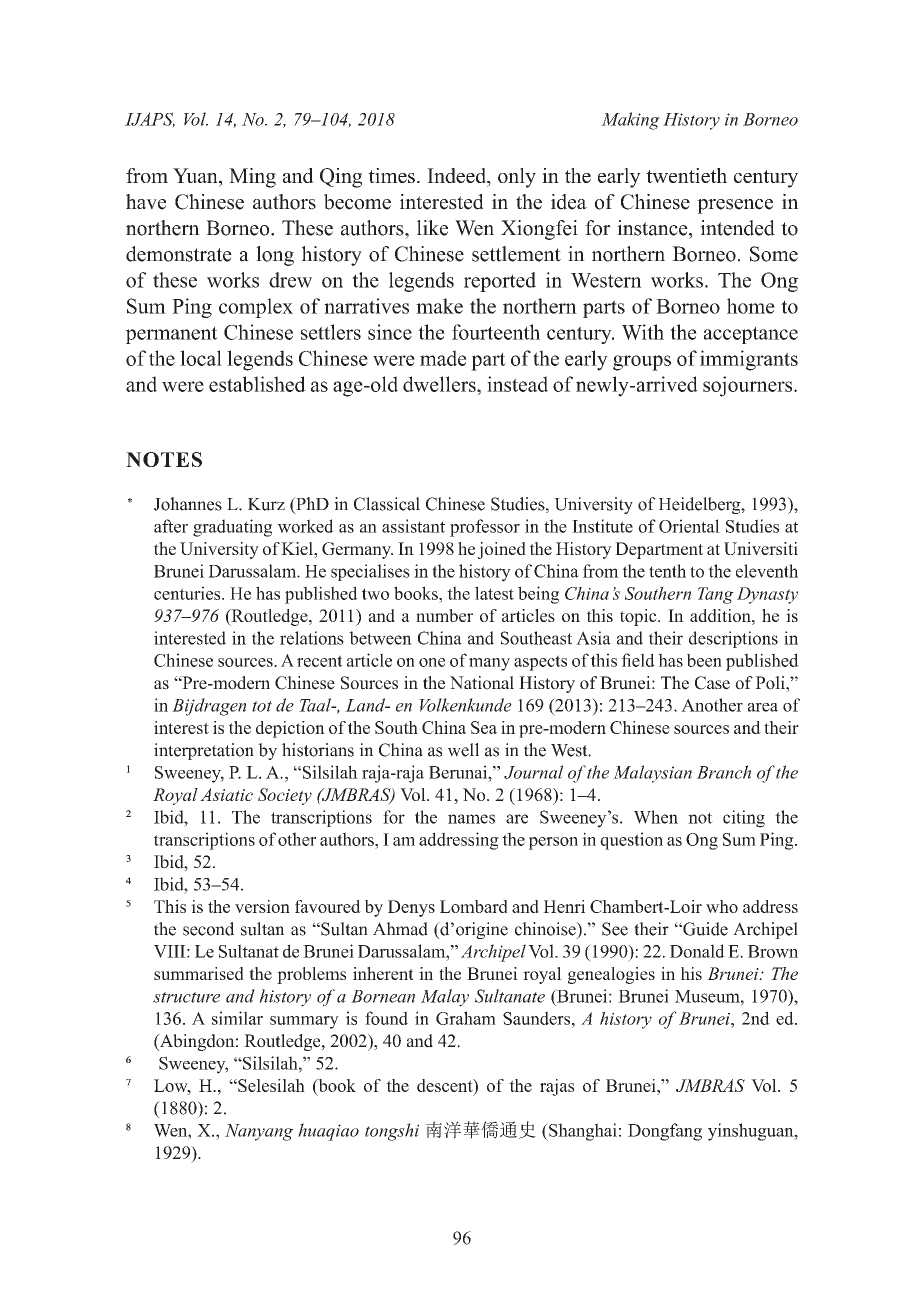 The width and height of the page is (924, 1308). I want to click on Indeed, so click(458, 177).
